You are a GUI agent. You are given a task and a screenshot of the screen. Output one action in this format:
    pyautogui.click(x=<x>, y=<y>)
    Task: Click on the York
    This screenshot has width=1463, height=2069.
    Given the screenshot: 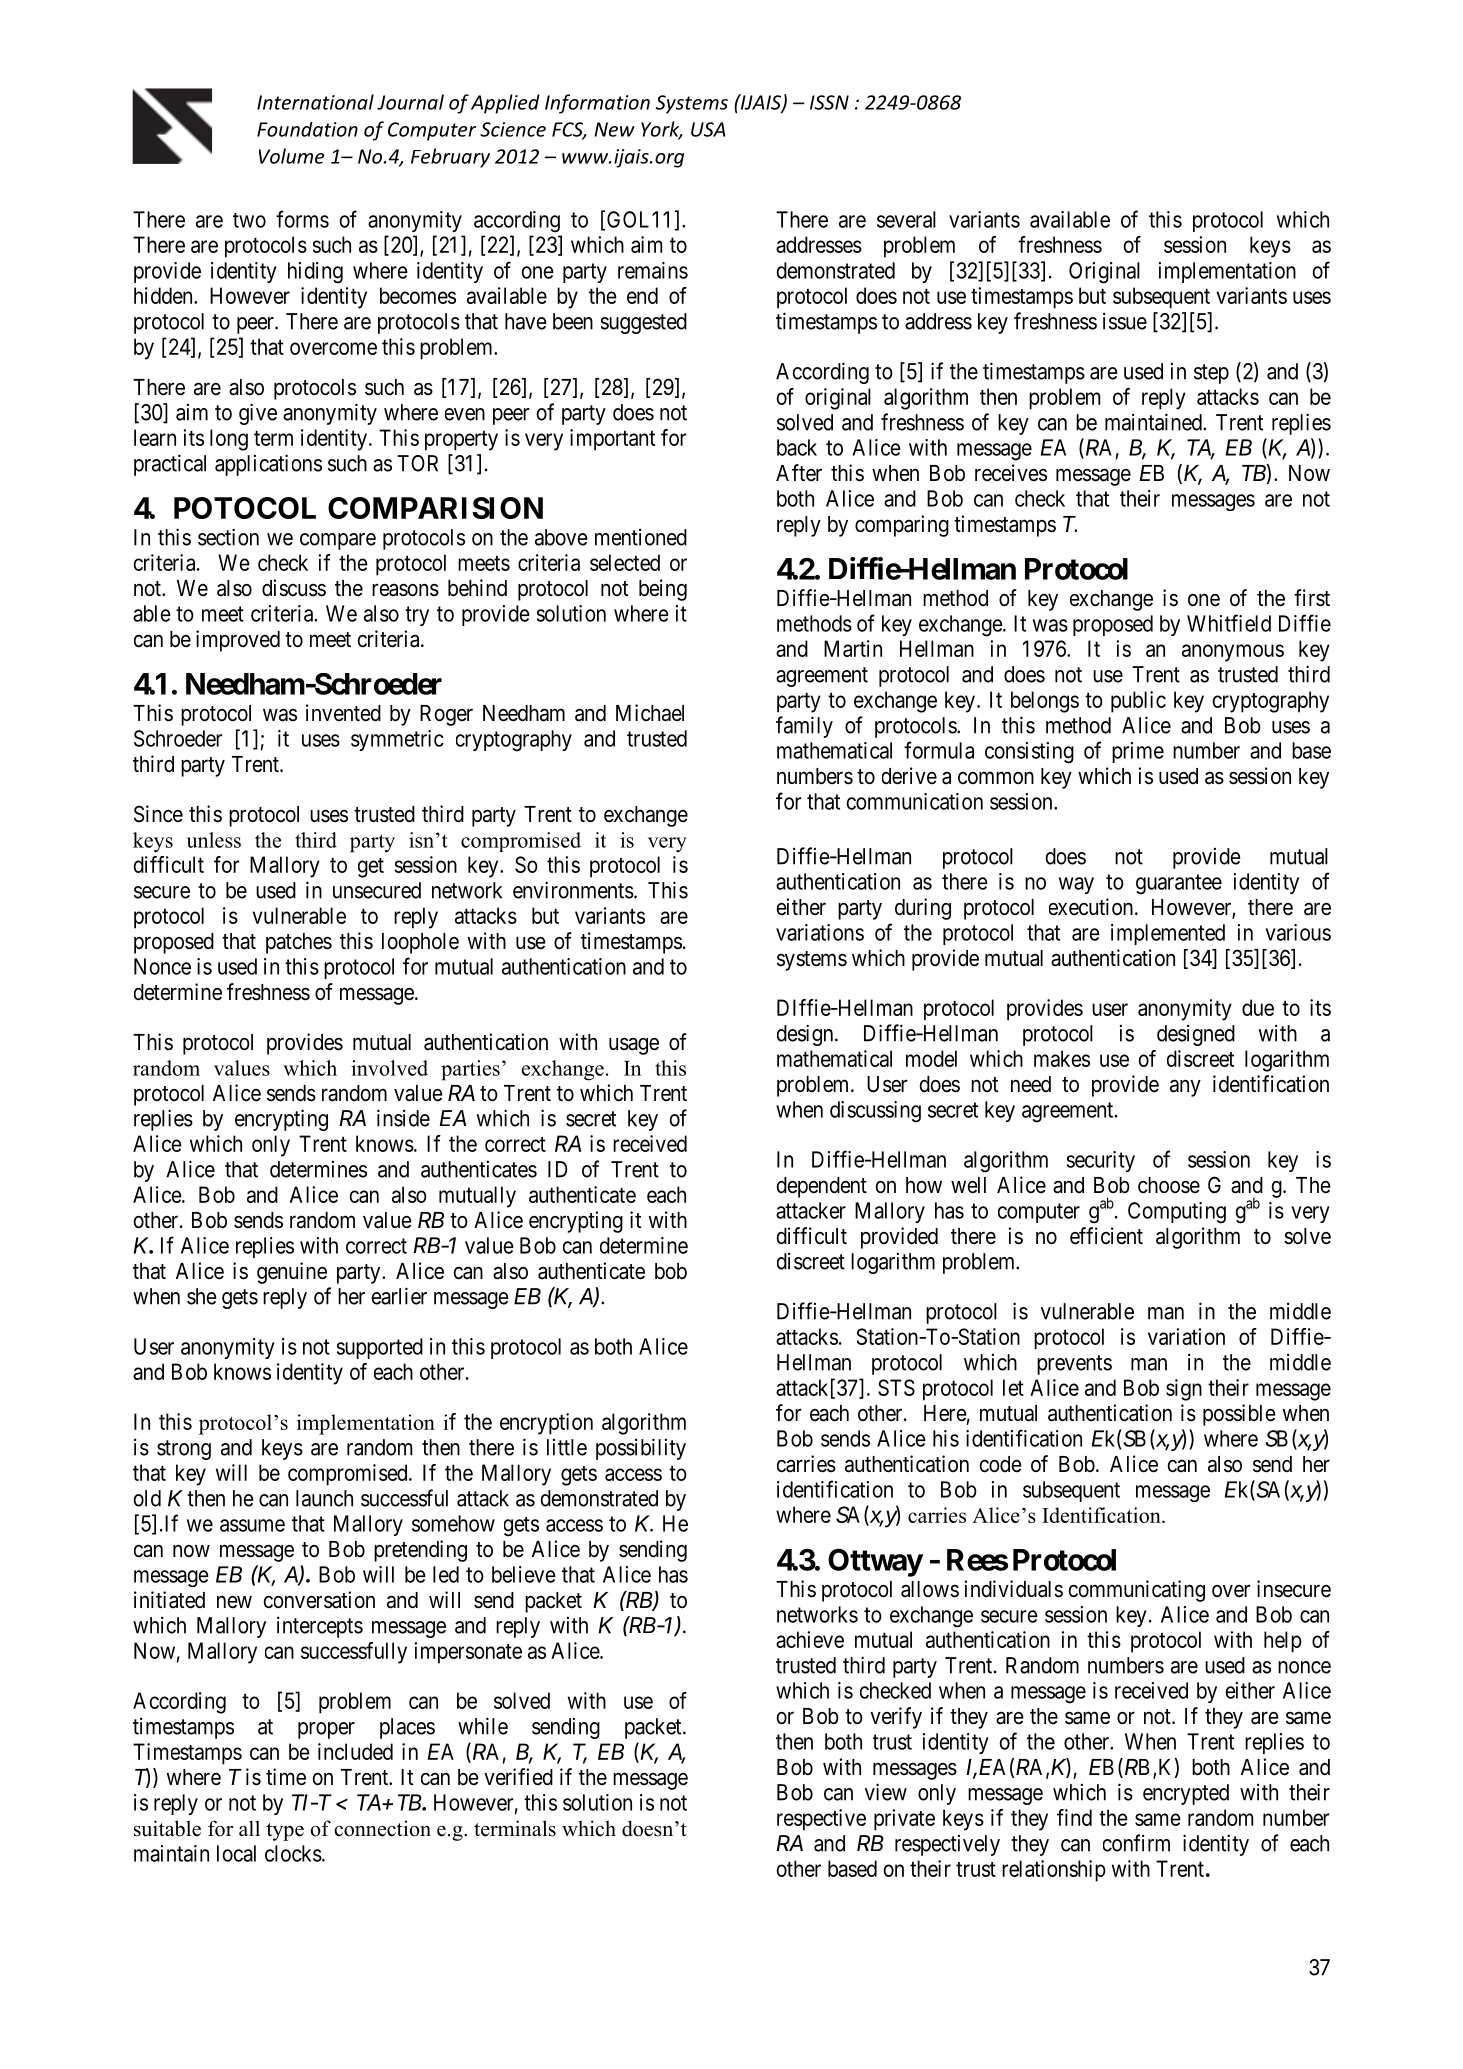 What is the action you would take?
    pyautogui.click(x=661, y=130)
